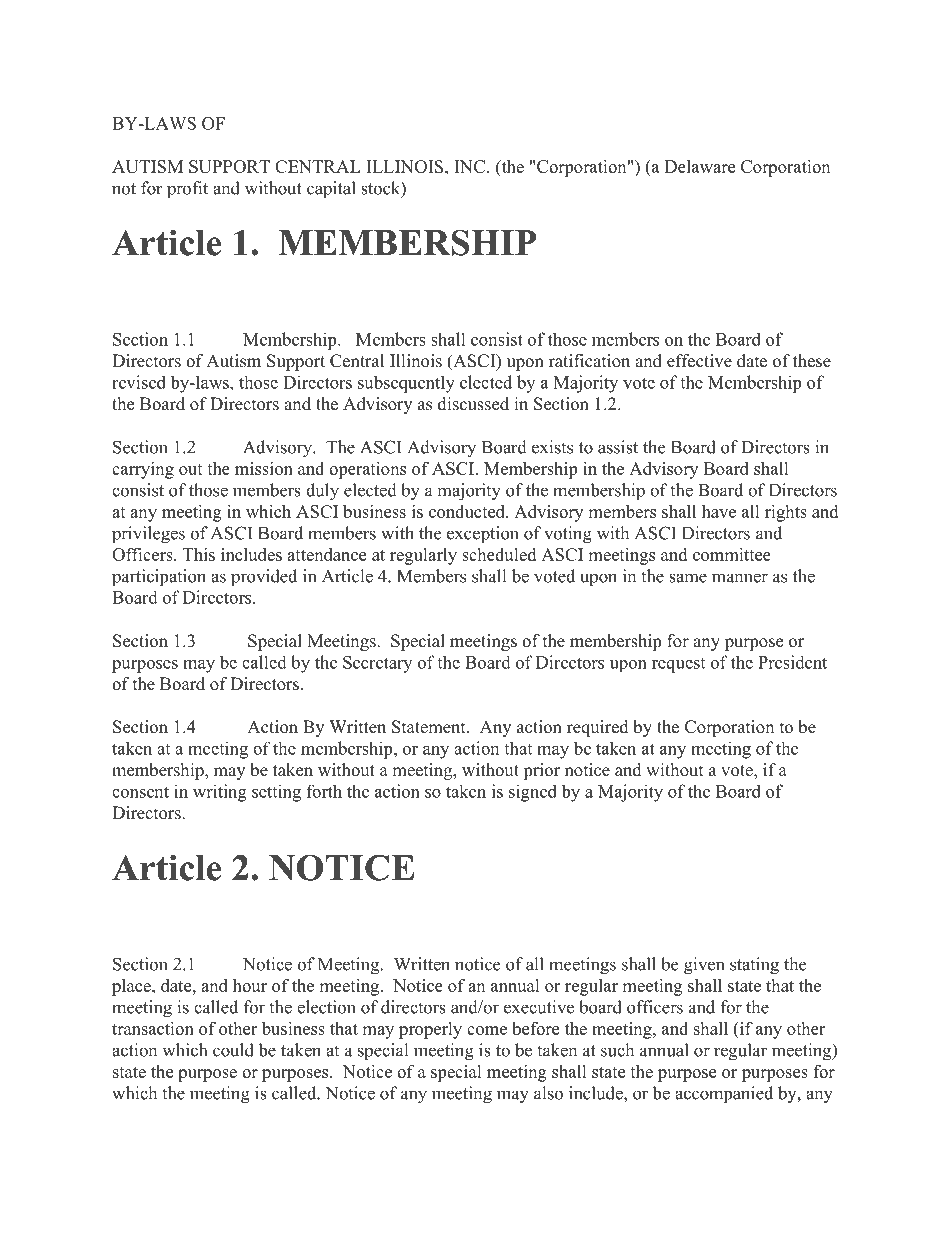  What do you see at coordinates (331, 190) in the screenshot?
I see `capital` at bounding box center [331, 190].
